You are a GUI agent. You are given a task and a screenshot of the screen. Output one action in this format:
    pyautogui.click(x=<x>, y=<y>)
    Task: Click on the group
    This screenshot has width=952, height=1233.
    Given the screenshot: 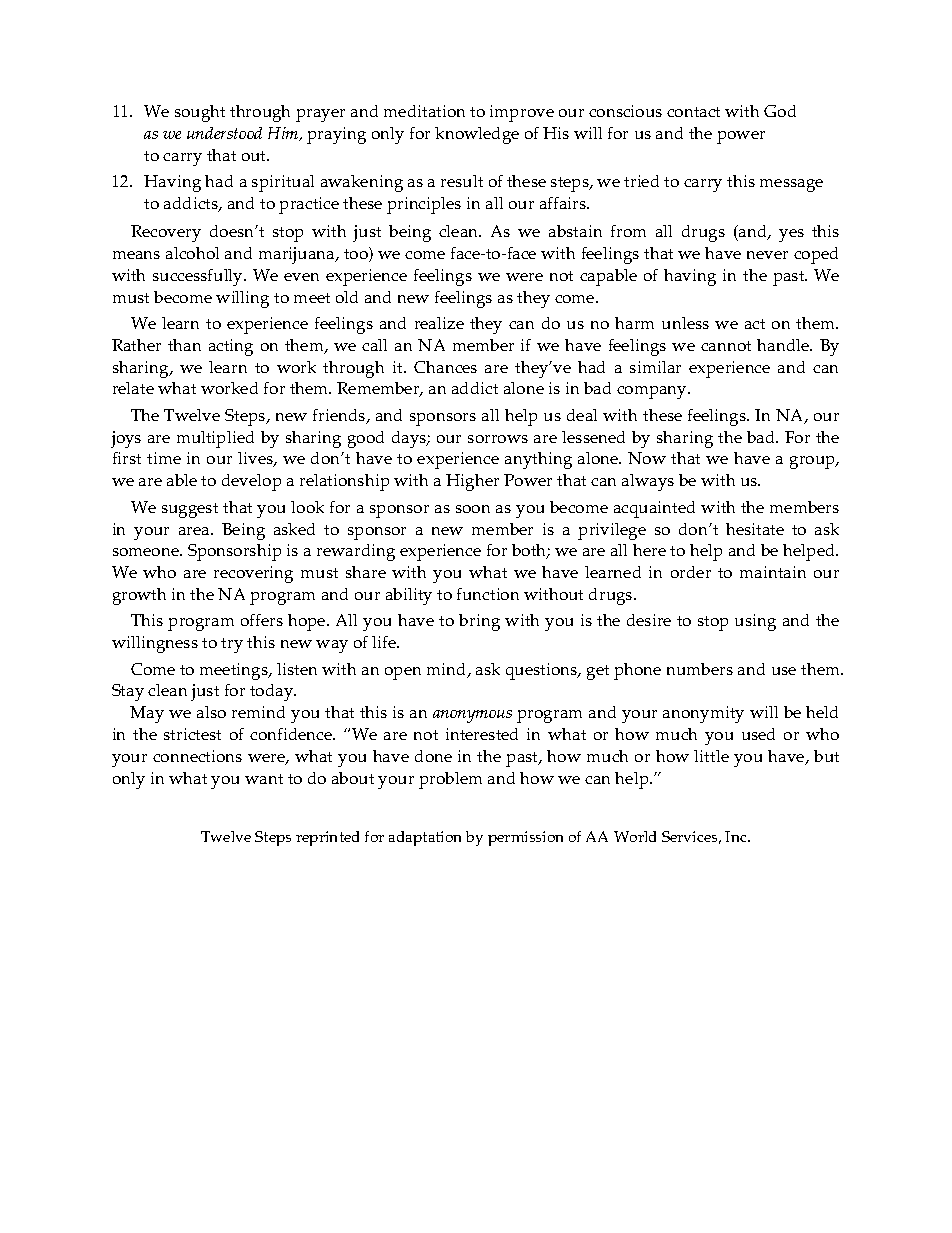 What is the action you would take?
    pyautogui.click(x=813, y=462)
